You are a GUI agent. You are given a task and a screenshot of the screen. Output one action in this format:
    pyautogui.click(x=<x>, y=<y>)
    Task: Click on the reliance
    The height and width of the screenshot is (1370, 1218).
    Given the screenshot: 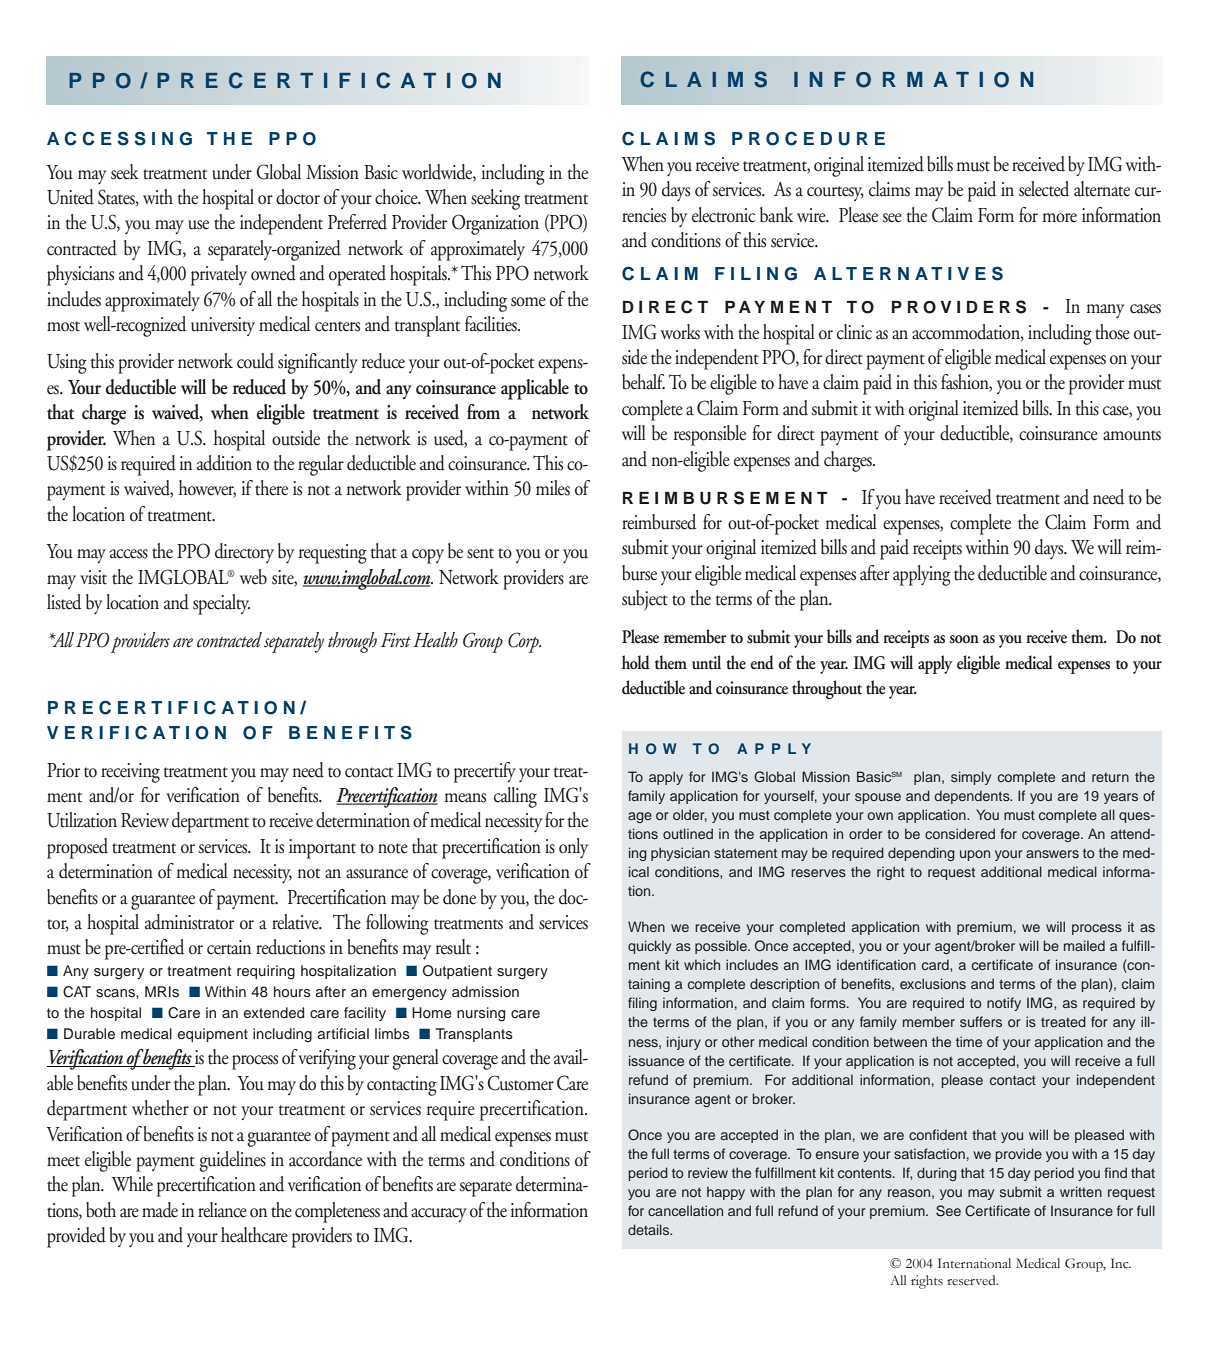 What is the action you would take?
    pyautogui.click(x=222, y=1210)
